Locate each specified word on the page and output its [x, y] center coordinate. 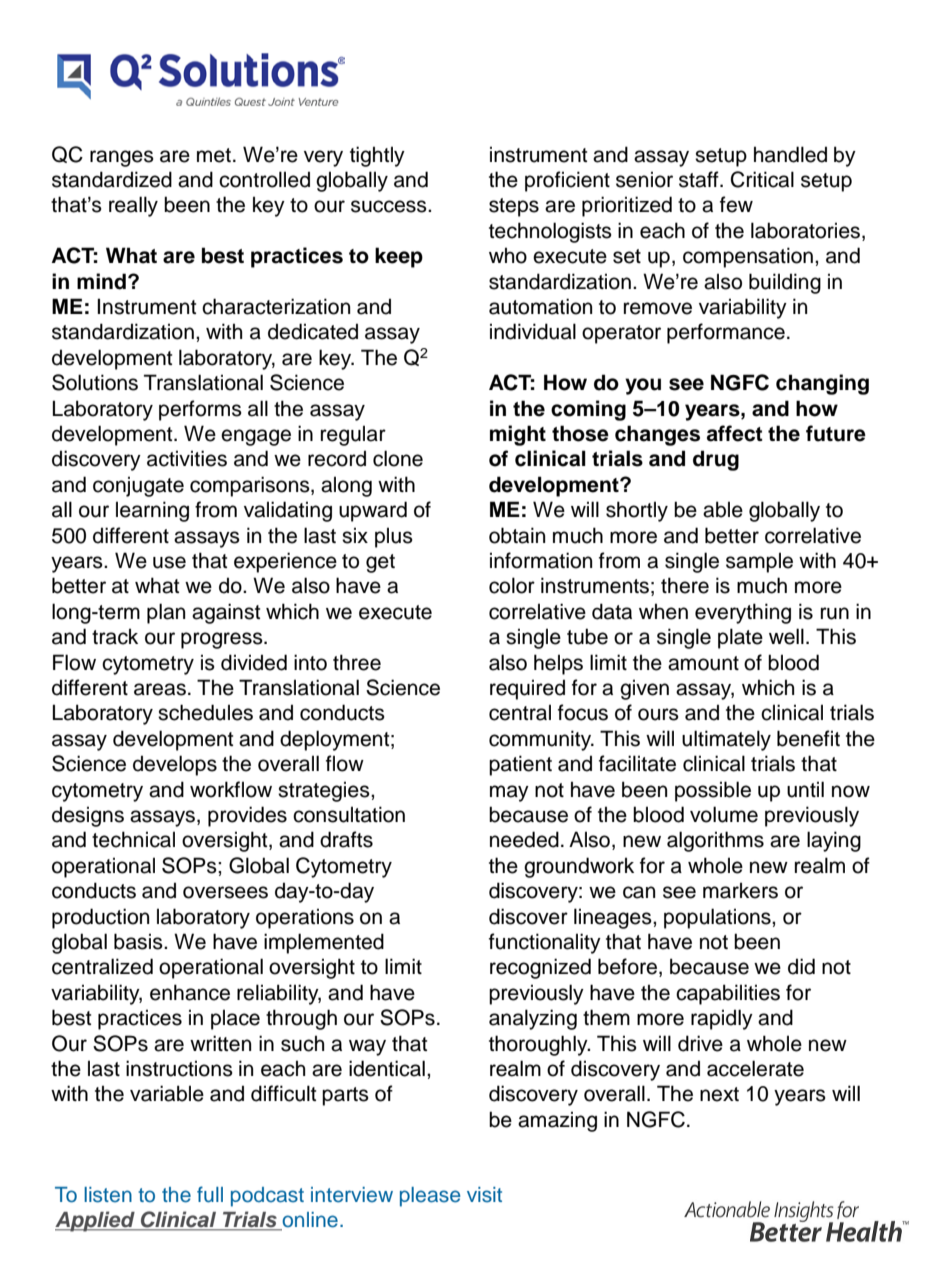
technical [133, 839]
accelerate [755, 1068]
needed [524, 839]
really [133, 206]
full [210, 1194]
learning [152, 511]
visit [484, 1195]
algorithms [715, 841]
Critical [762, 179]
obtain [517, 535]
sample [759, 562]
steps [514, 207]
